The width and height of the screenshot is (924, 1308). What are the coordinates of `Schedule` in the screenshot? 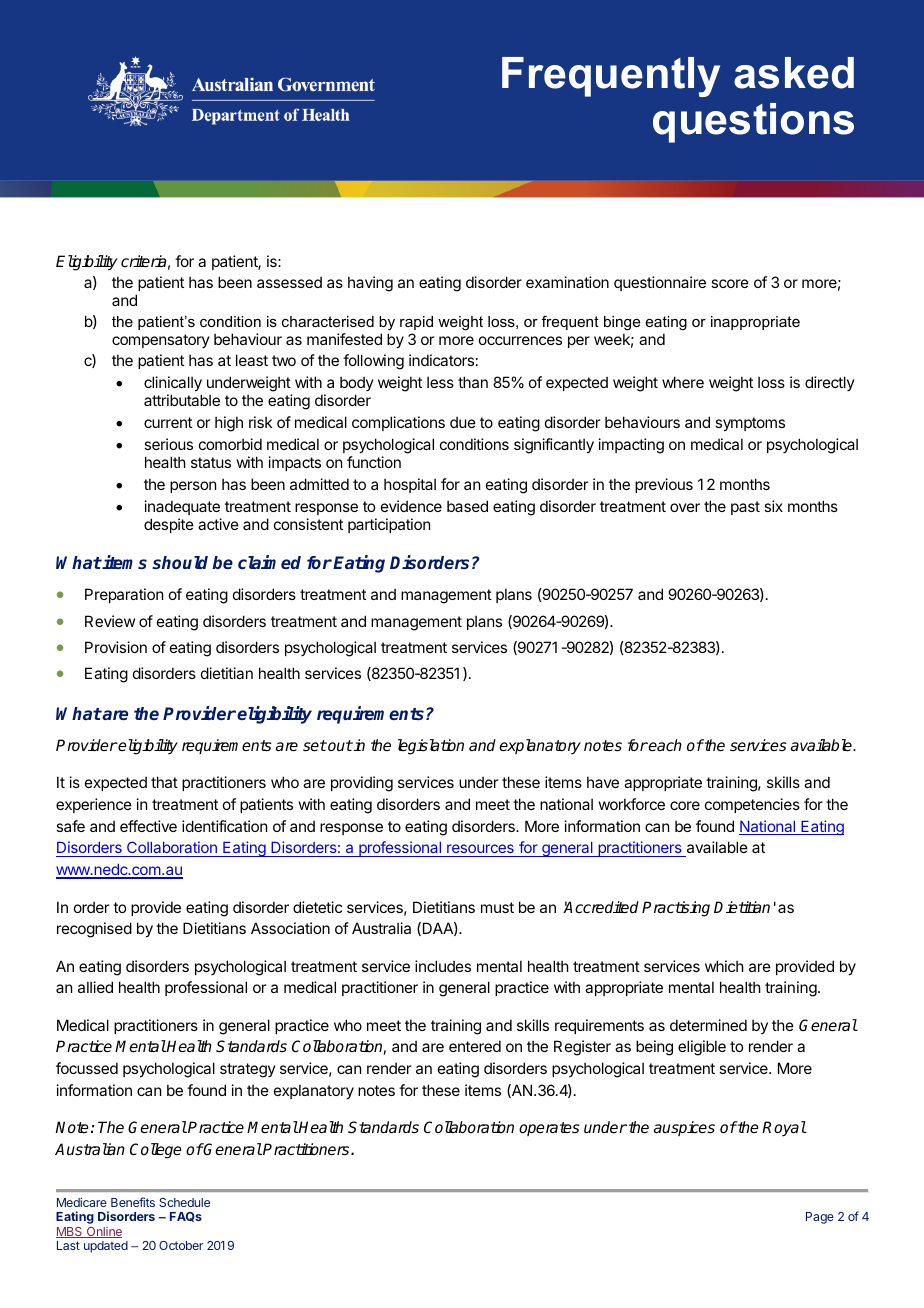 It's located at (184, 1202).
